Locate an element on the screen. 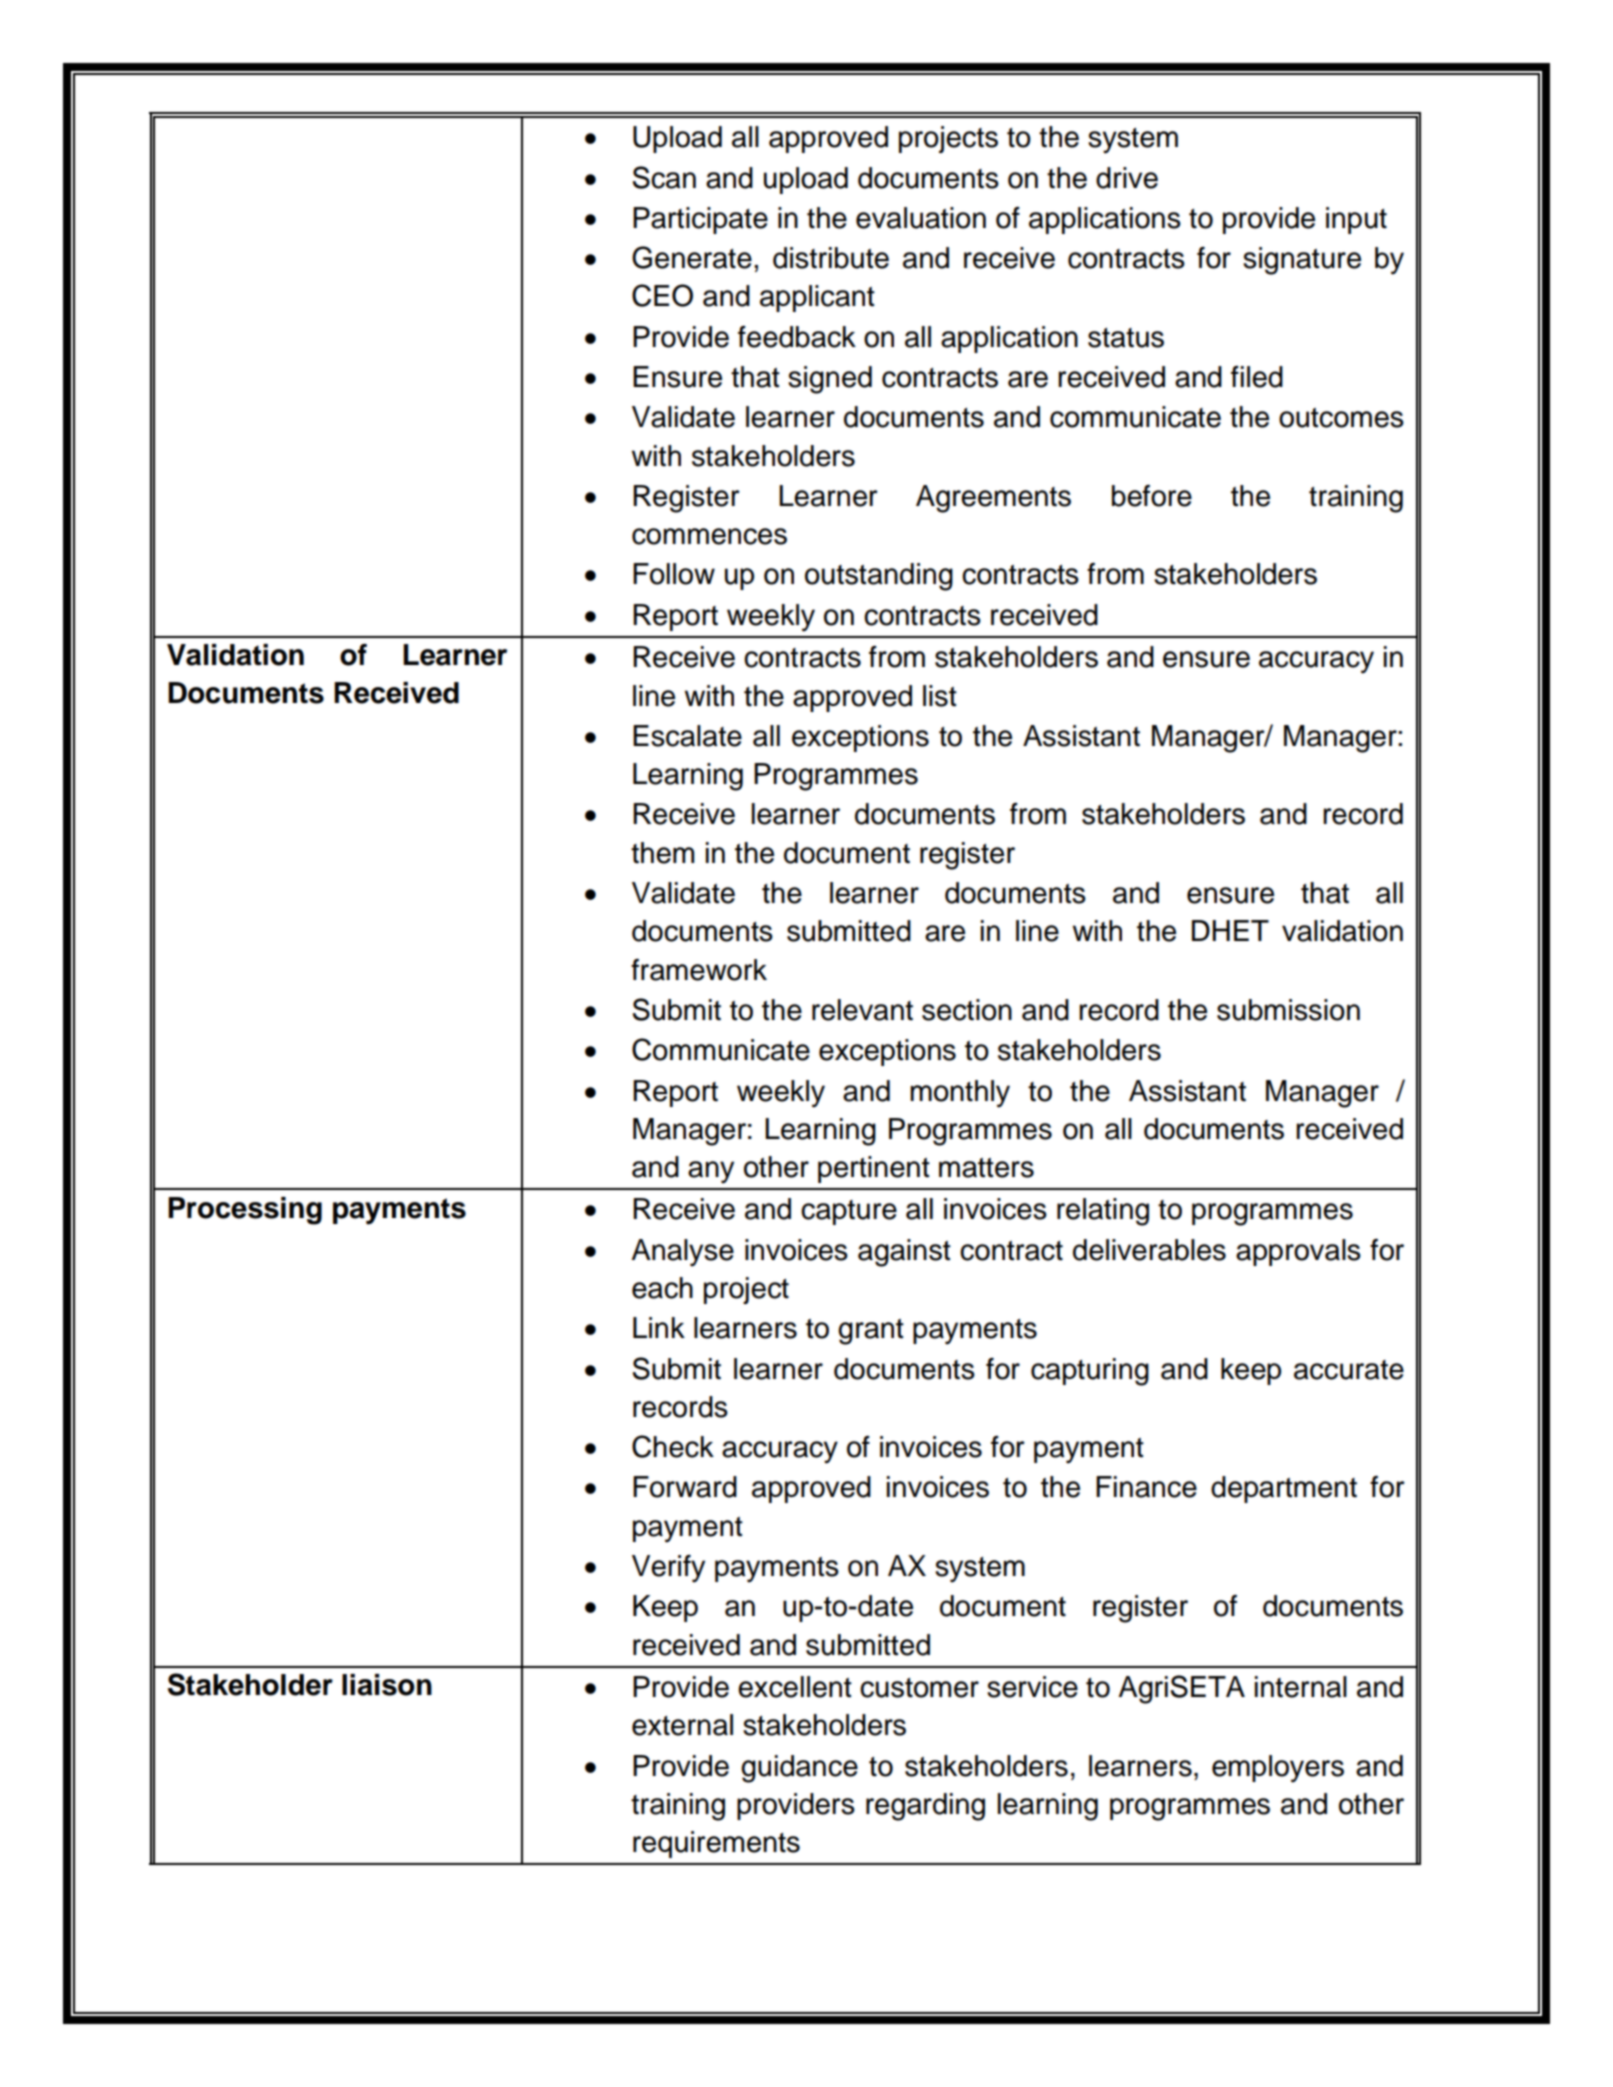 This screenshot has height=2087, width=1613. department is located at coordinates (1284, 1489).
